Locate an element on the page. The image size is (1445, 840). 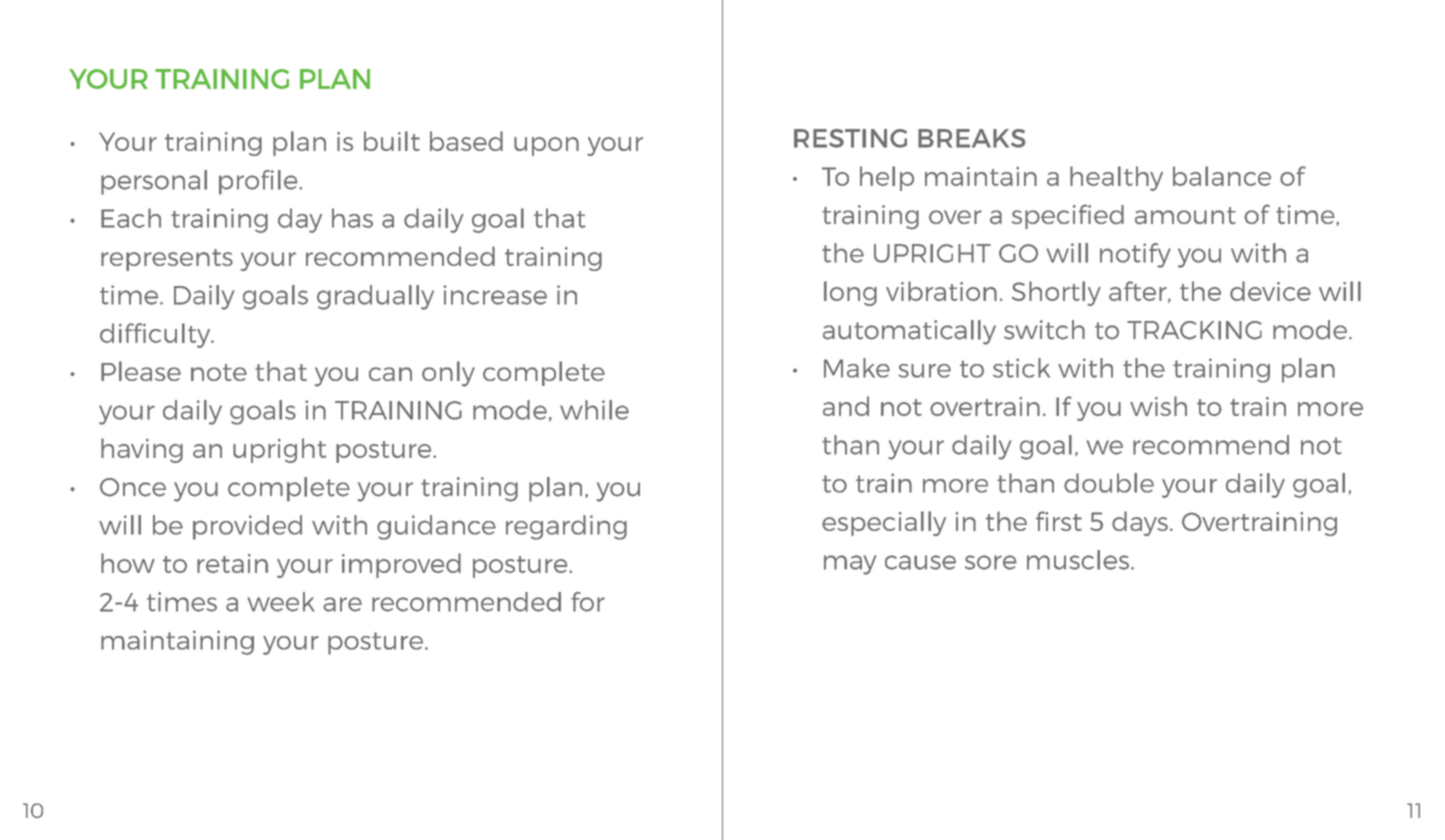
long is located at coordinates (850, 293).
